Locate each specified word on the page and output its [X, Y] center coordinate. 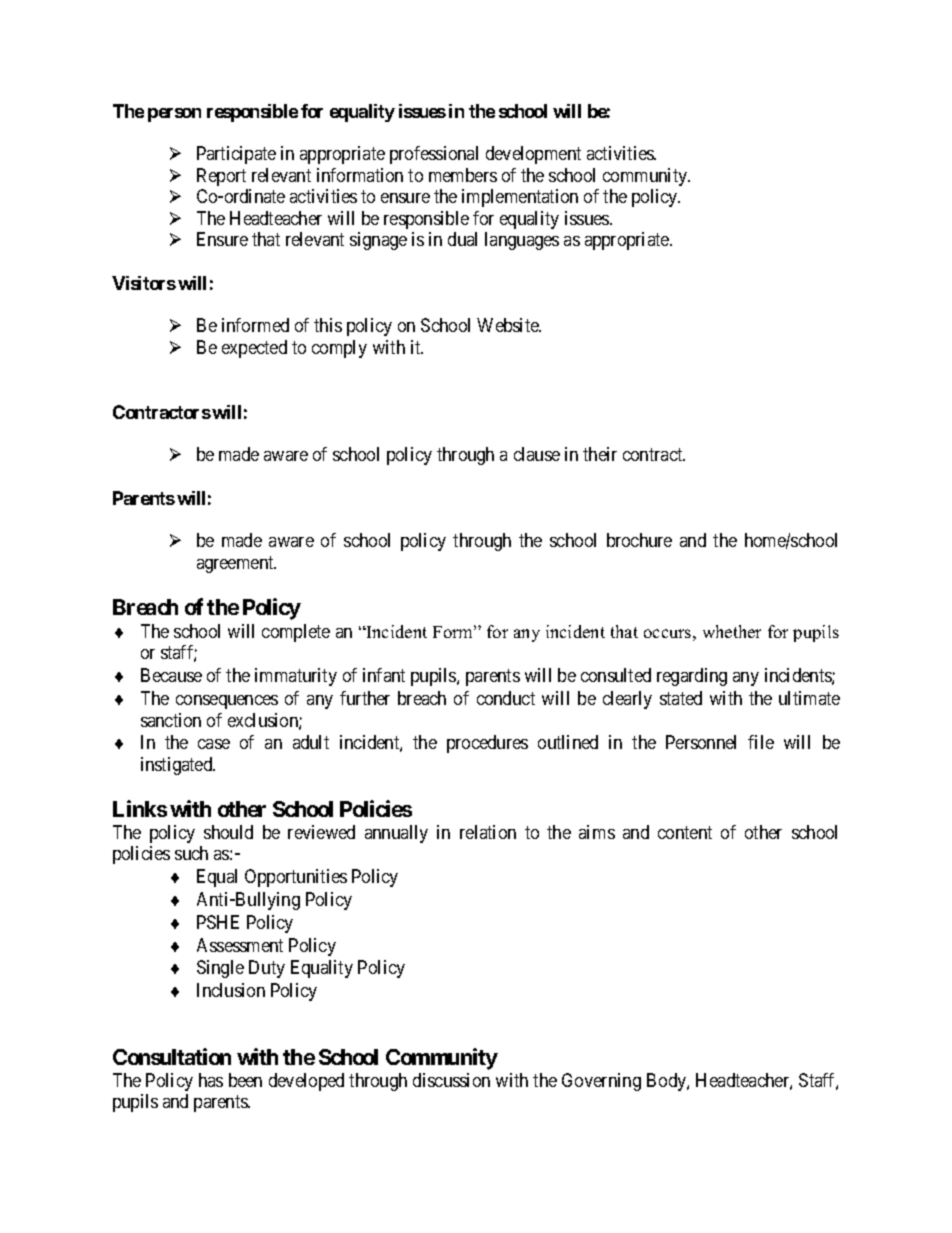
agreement [236, 564]
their [600, 454]
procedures [487, 744]
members [463, 175]
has [211, 1080]
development [533, 155]
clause [537, 454]
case [214, 744]
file [761, 742]
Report [221, 177]
